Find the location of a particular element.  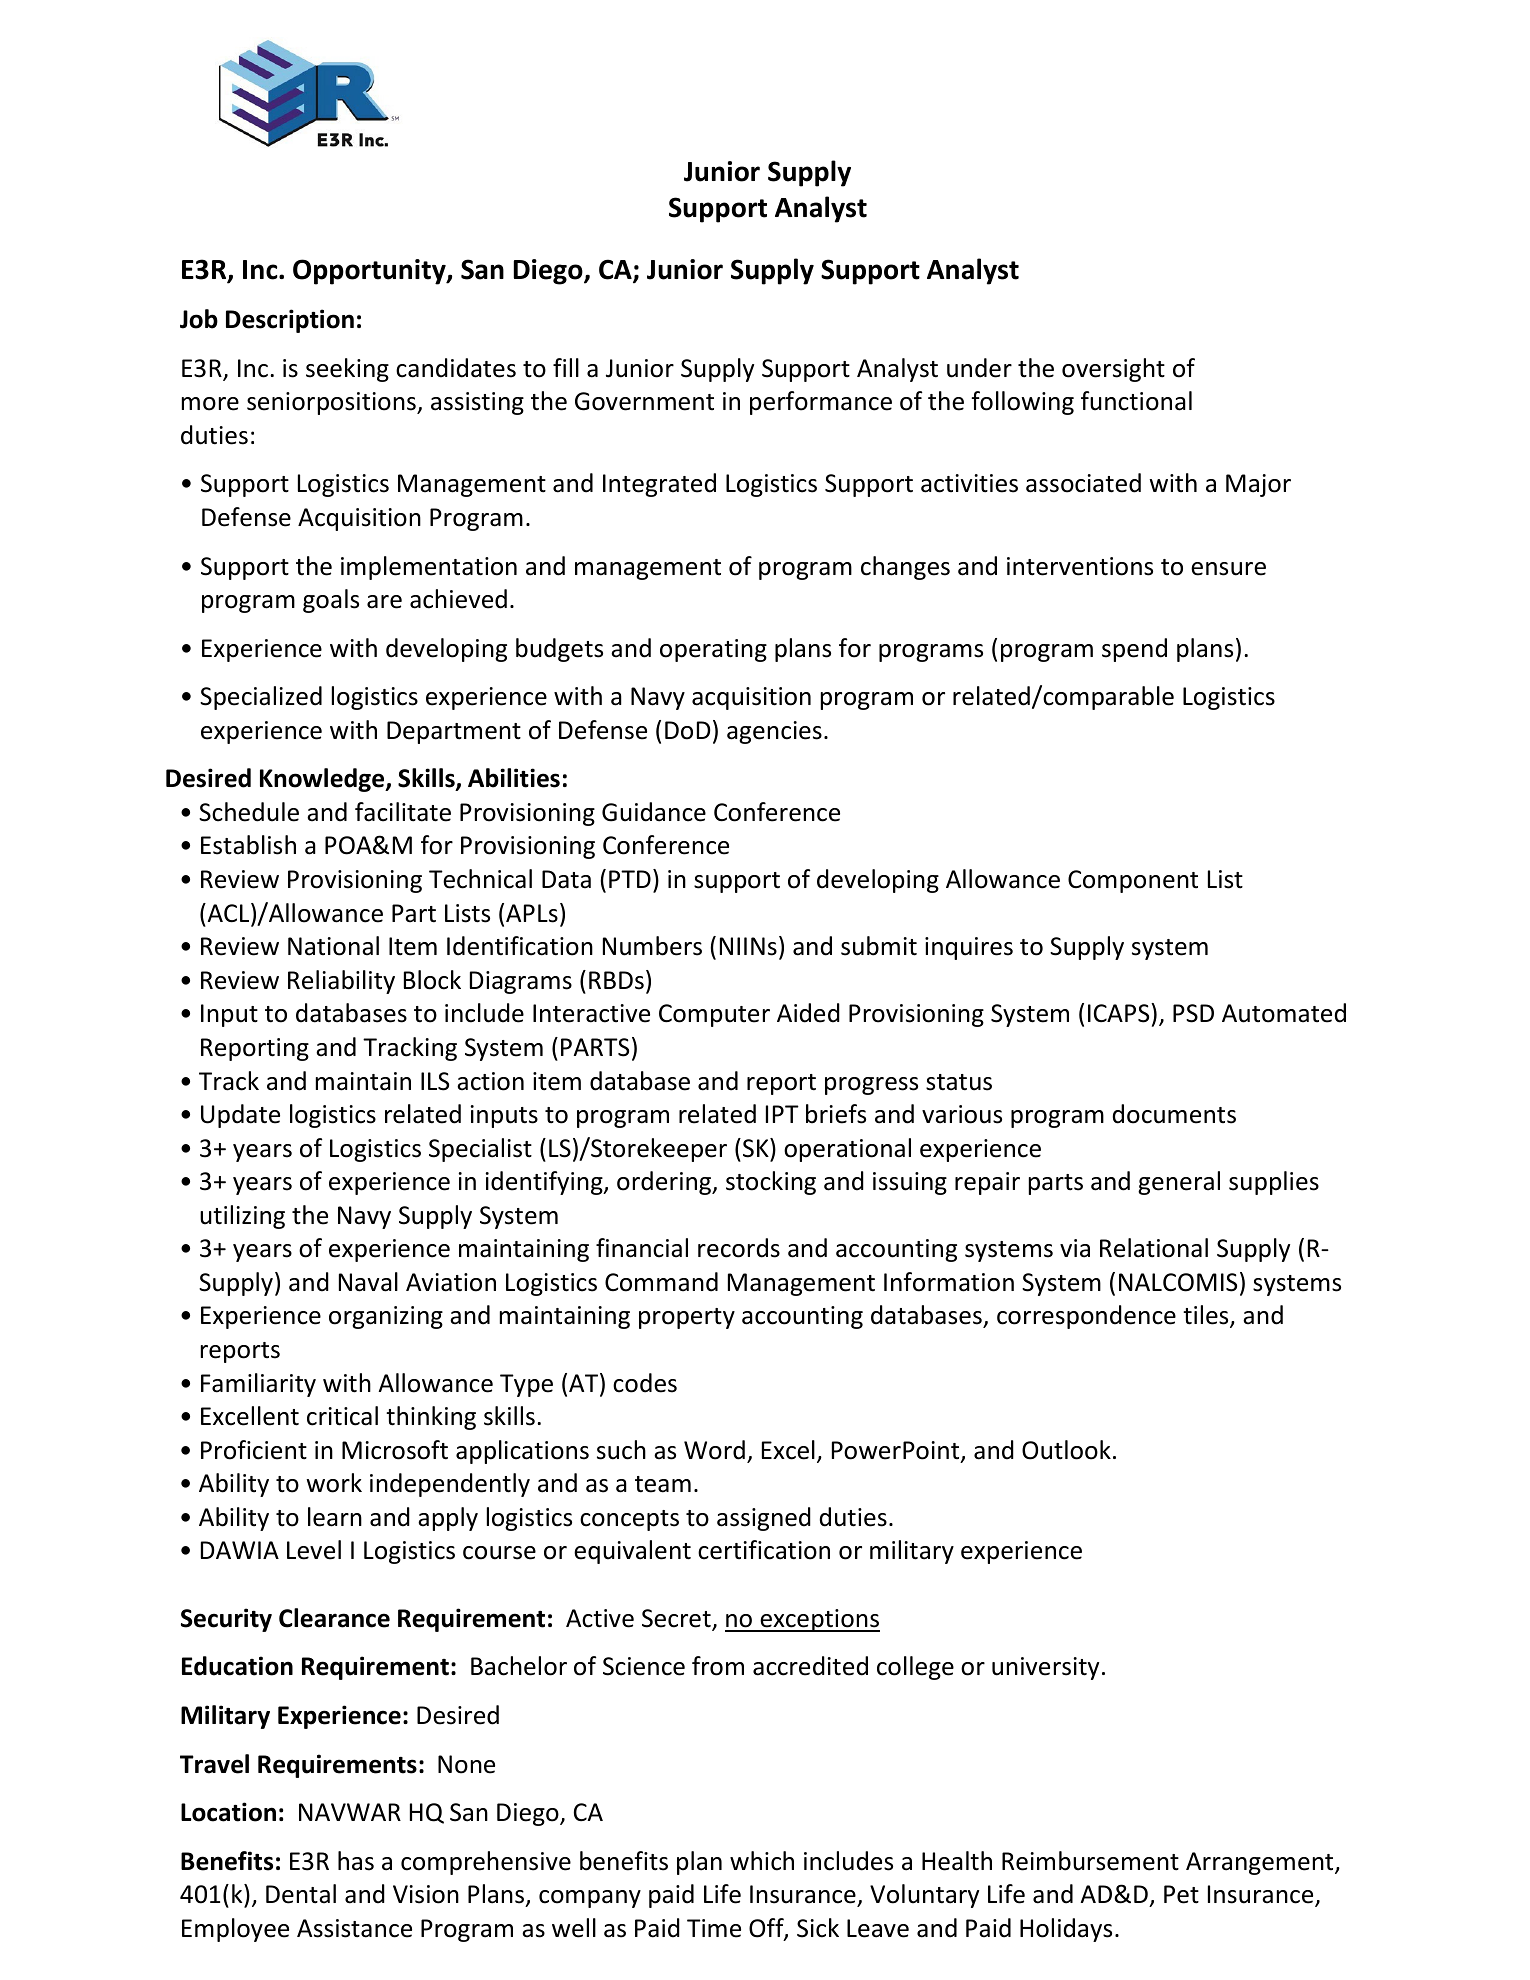

Dental is located at coordinates (301, 1894).
